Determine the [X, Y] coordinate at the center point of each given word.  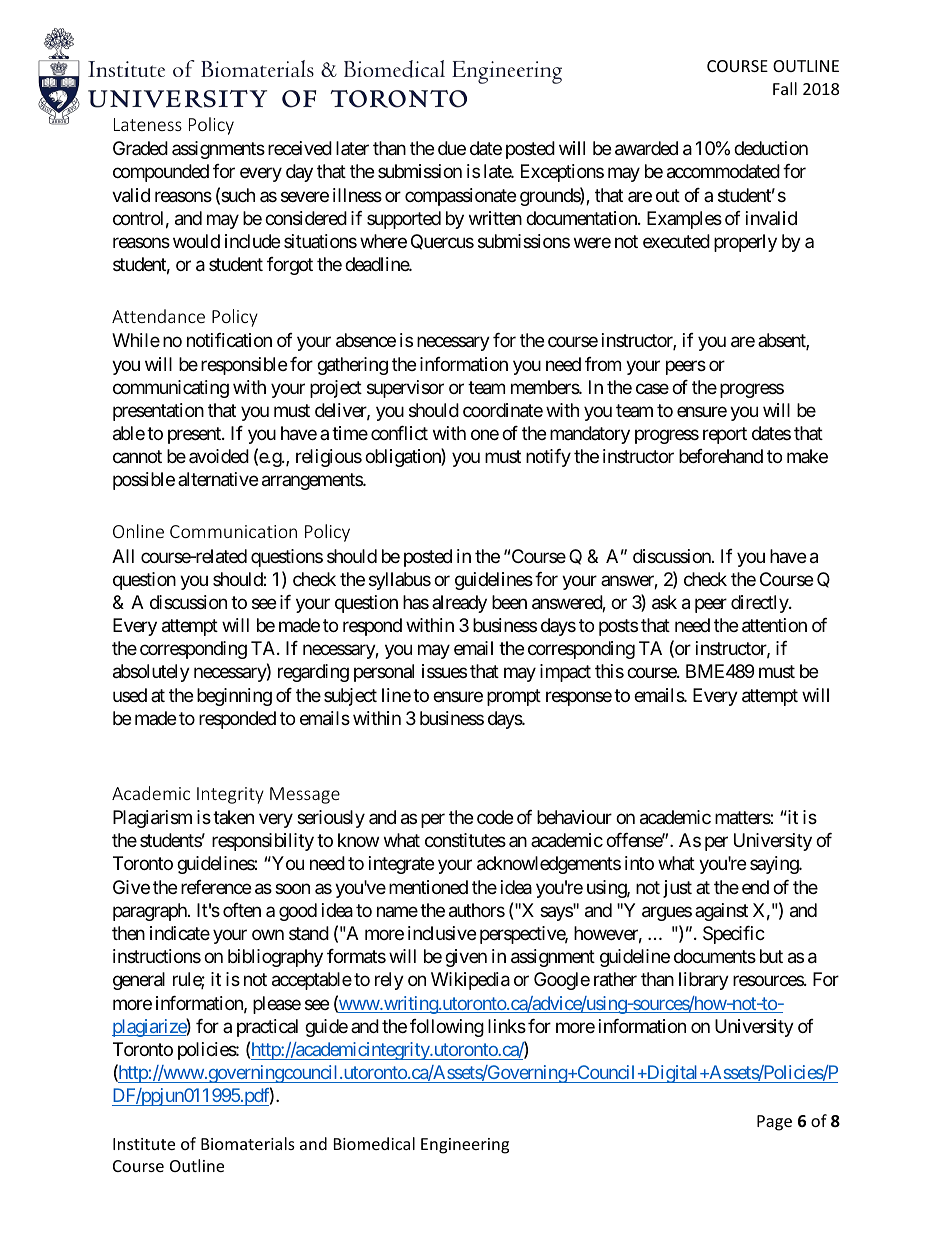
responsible [244, 366]
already [459, 604]
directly [760, 604]
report [725, 435]
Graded [140, 148]
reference [216, 887]
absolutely [151, 673]
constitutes [465, 840]
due [452, 148]
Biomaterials [248, 1143]
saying [775, 865]
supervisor [405, 389]
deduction [771, 148]
